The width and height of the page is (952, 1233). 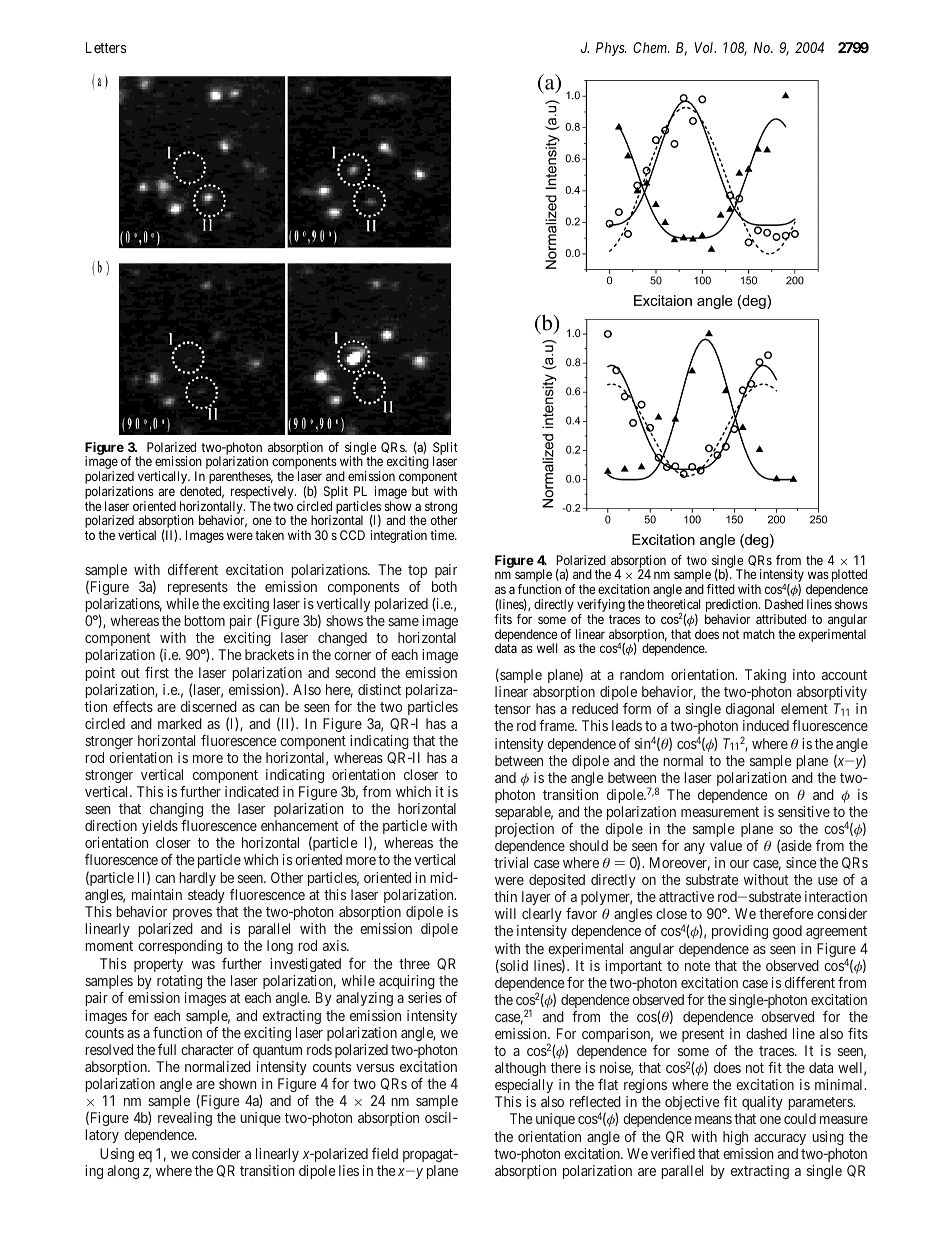 What do you see at coordinates (611, 49) in the page?
I see `Phys` at bounding box center [611, 49].
